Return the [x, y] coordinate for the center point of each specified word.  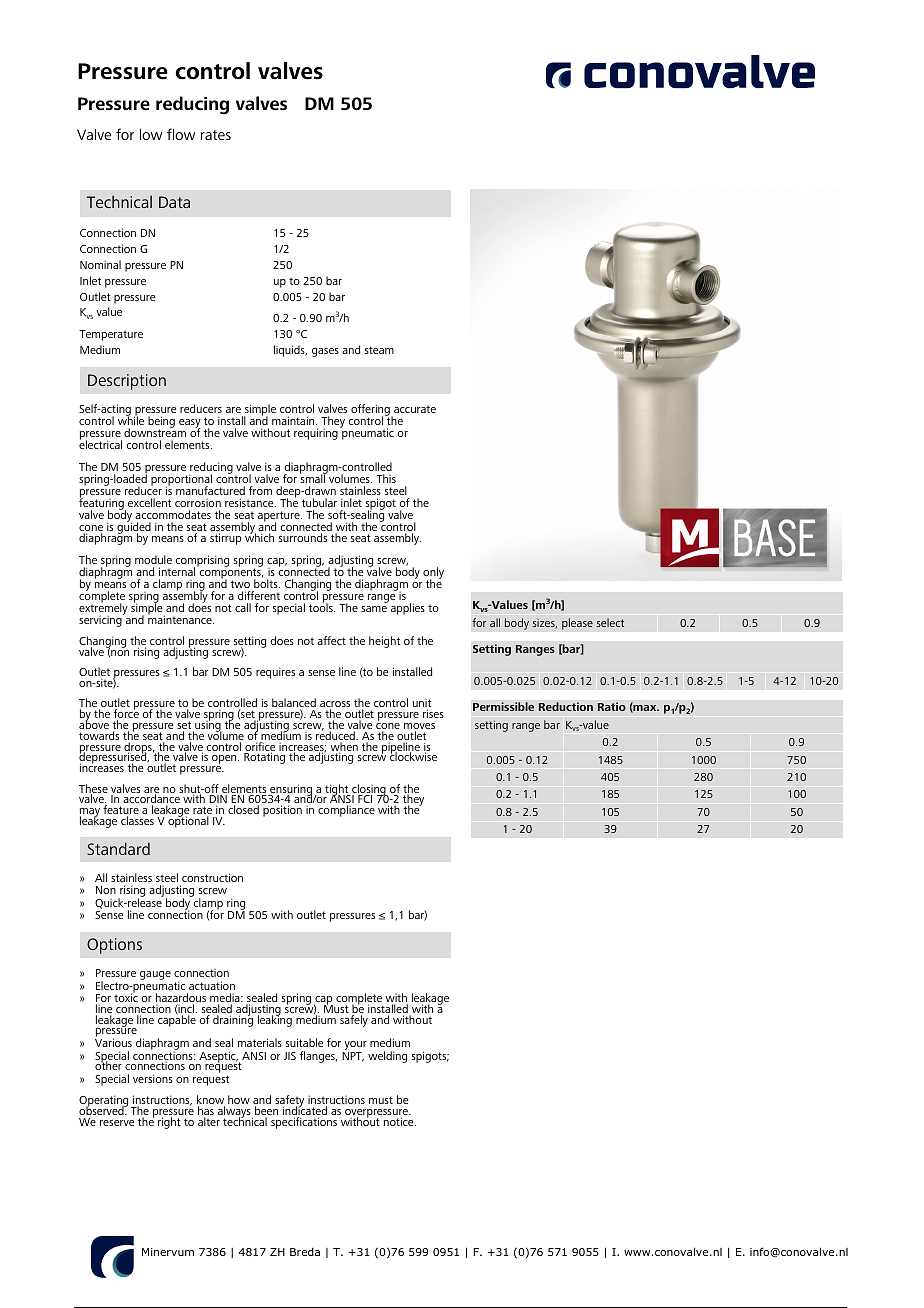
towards [99, 735]
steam [379, 350]
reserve [117, 1123]
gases [325, 352]
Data [174, 202]
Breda [305, 1252]
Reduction [566, 706]
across [335, 706]
